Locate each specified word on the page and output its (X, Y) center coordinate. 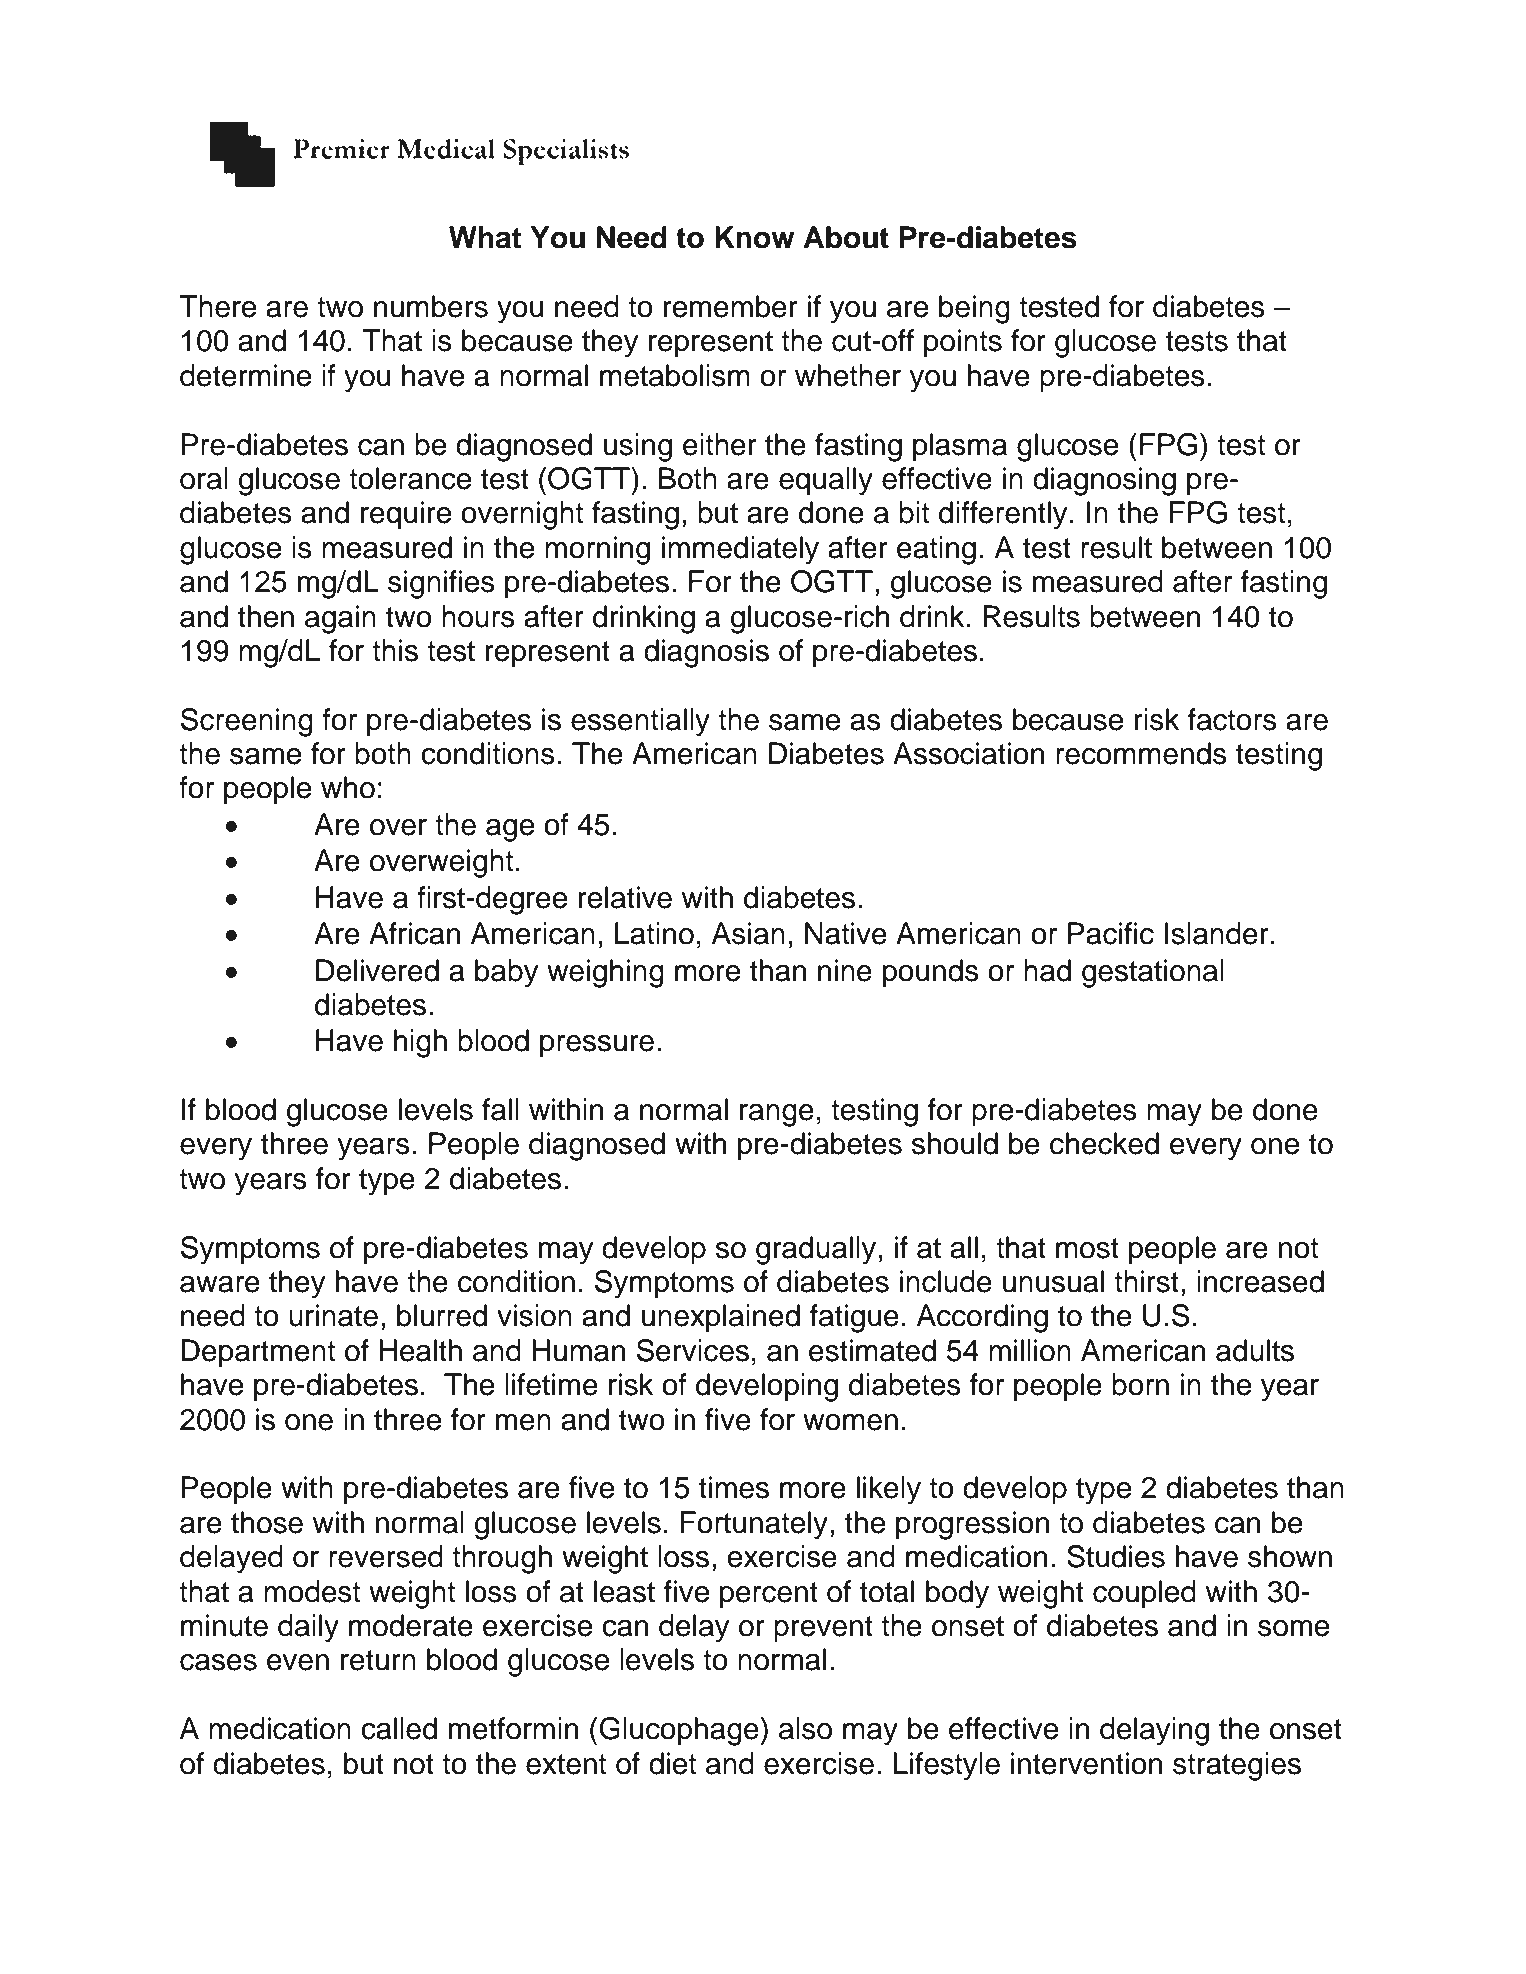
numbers (431, 306)
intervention (1086, 1763)
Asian (748, 933)
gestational (1153, 973)
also (805, 1728)
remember (731, 306)
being (974, 309)
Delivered (377, 970)
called (399, 1728)
